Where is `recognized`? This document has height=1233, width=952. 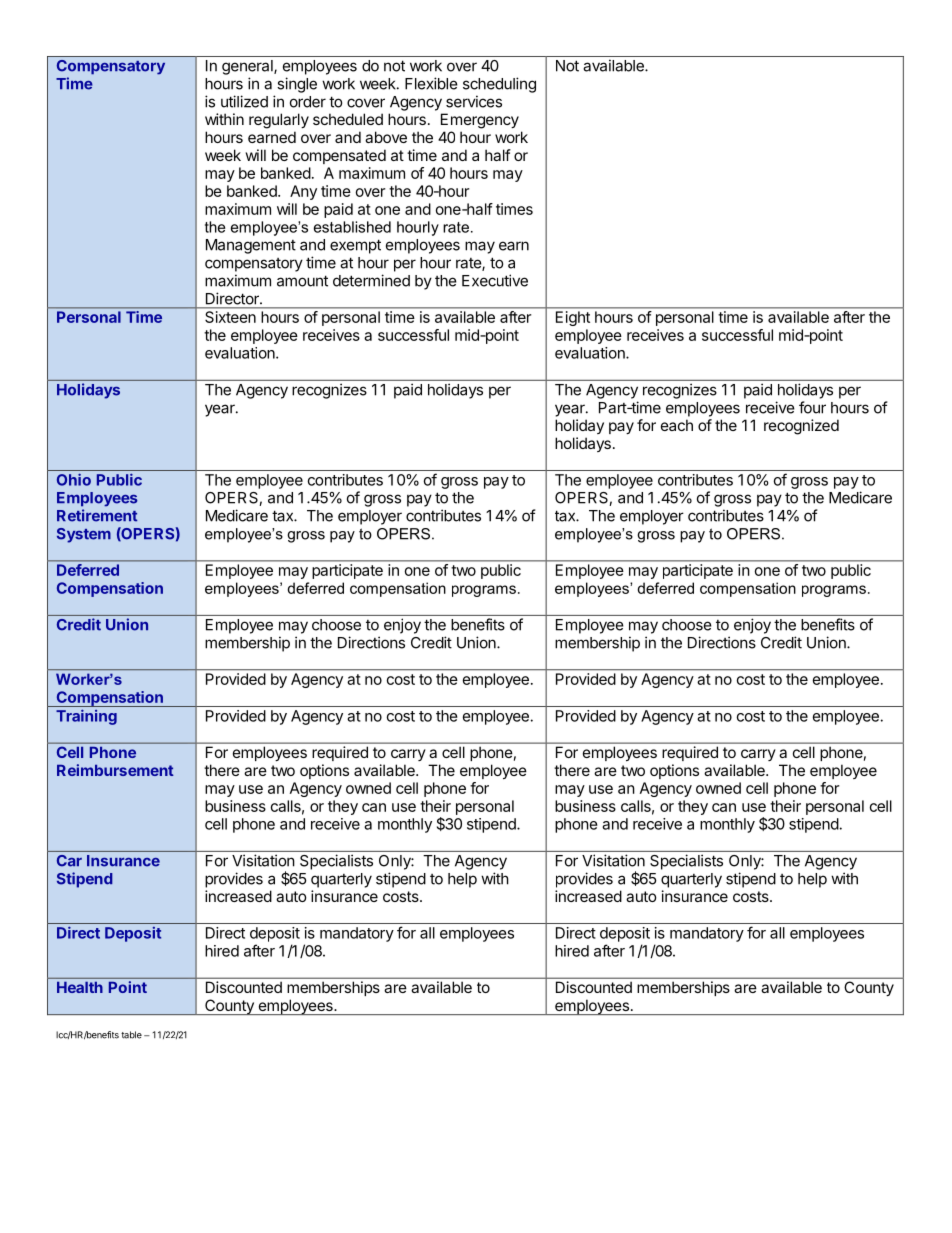
recognized is located at coordinates (801, 427).
